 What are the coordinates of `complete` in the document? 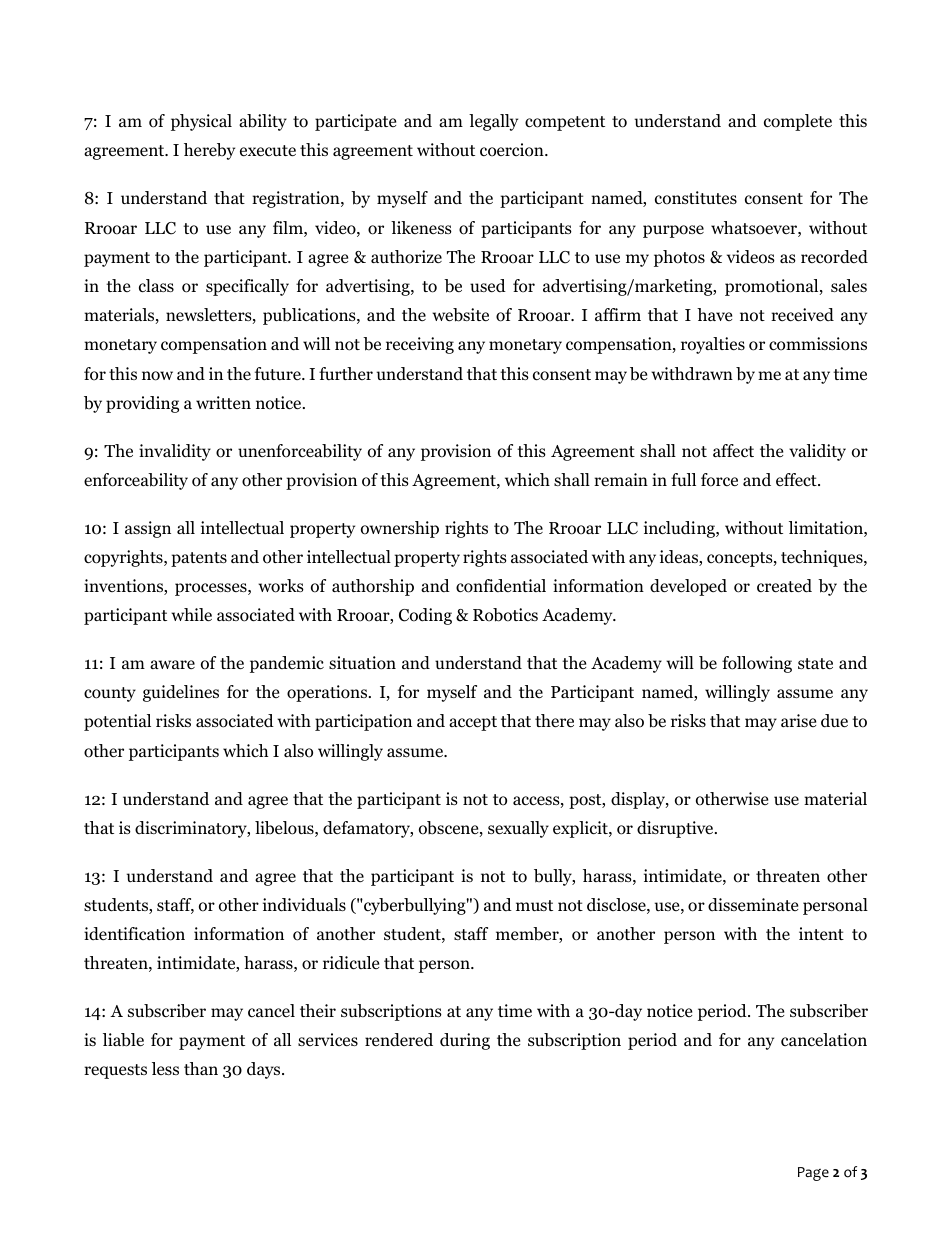 It's located at (798, 122).
